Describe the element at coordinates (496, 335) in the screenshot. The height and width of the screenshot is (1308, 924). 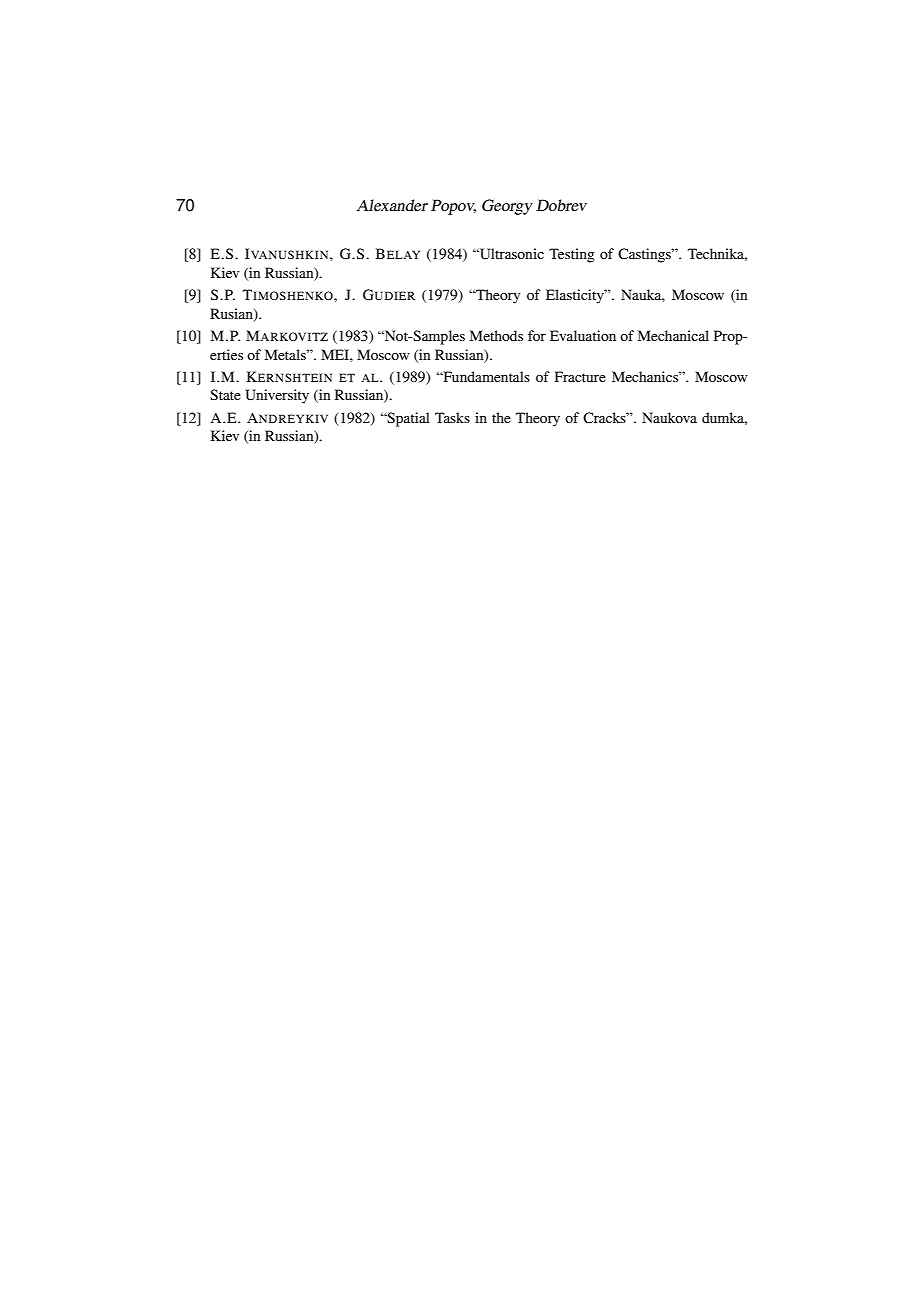
I see `Methods` at that location.
